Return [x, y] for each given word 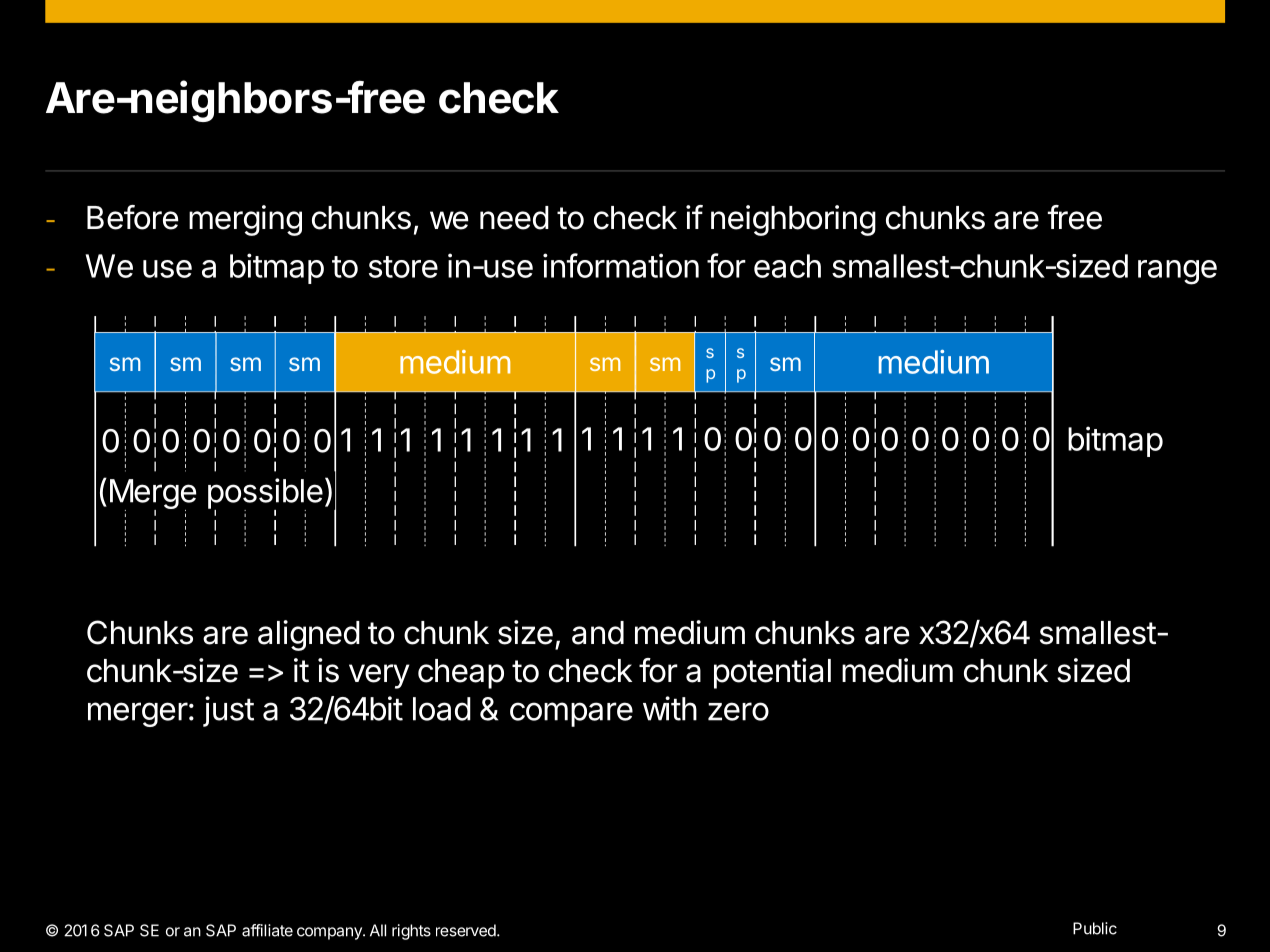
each [787, 266]
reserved [466, 930]
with [670, 708]
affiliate [267, 930]
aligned [309, 635]
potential [772, 673]
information [621, 265]
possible [265, 494]
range [1177, 272]
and [598, 633]
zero [738, 711]
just [228, 711]
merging [245, 220]
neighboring [793, 220]
